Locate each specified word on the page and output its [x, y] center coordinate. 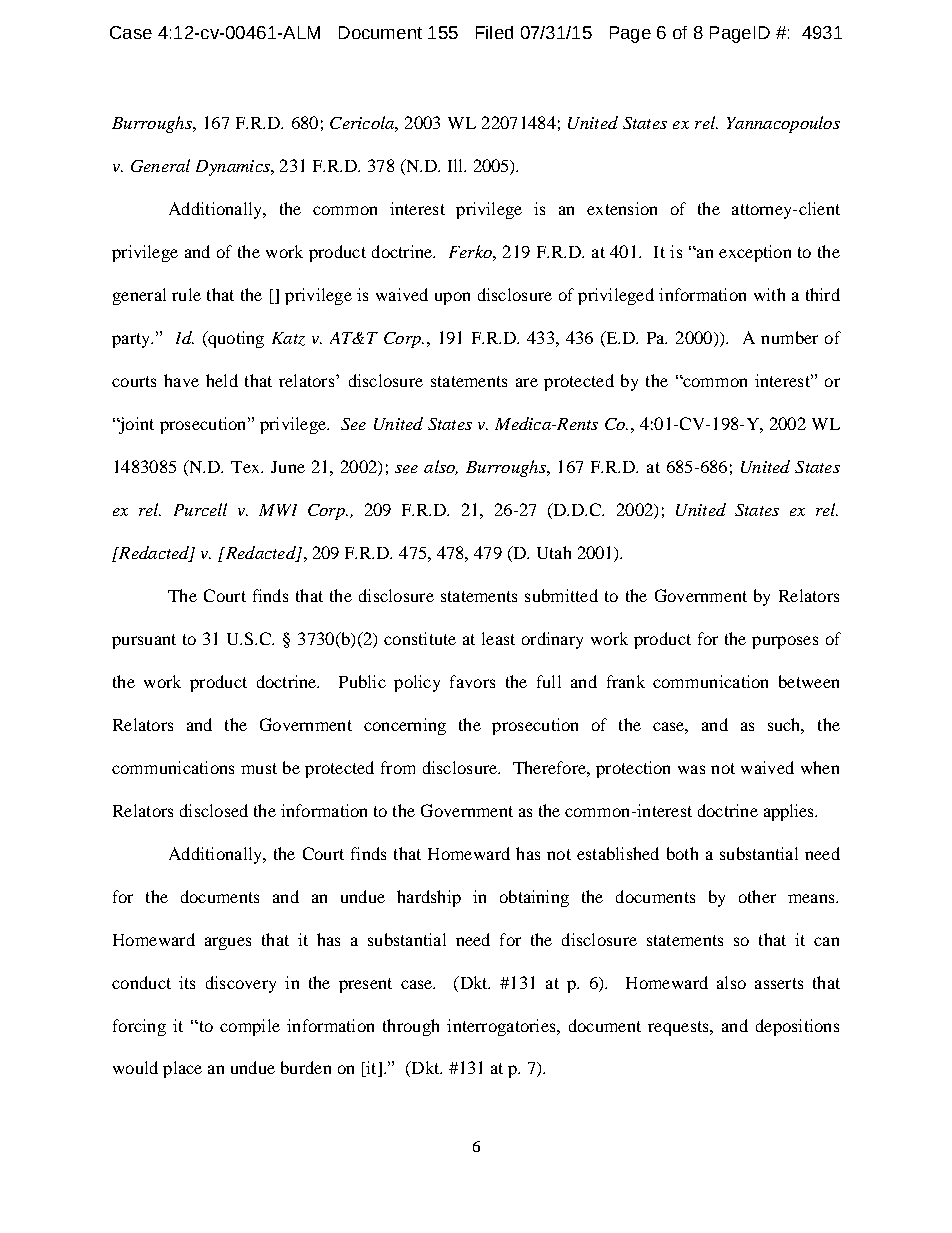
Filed [494, 32]
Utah [554, 552]
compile [250, 1027]
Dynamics [234, 168]
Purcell [200, 509]
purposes [785, 642]
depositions [797, 1027]
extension [622, 208]
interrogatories [502, 1027]
